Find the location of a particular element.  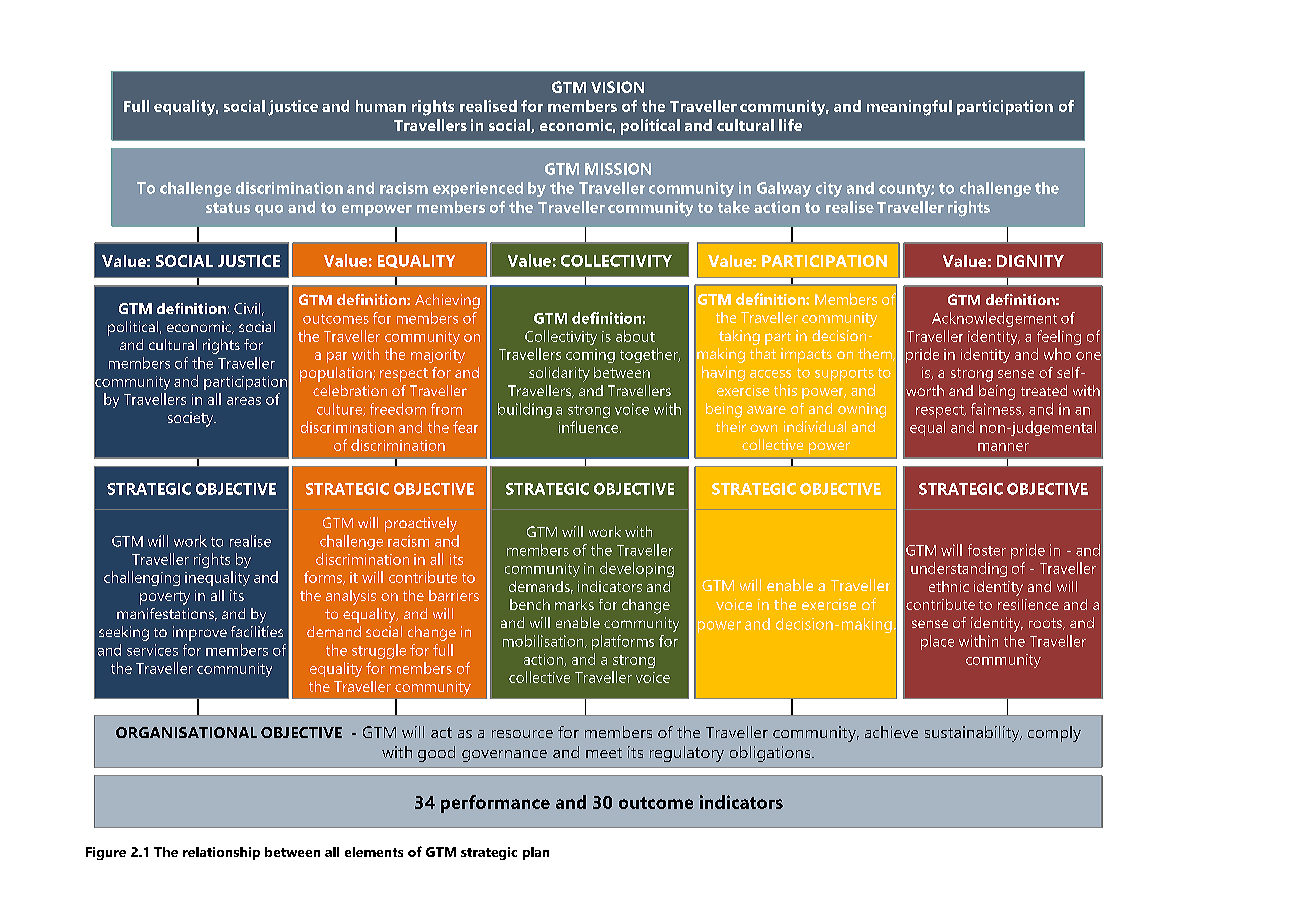

influence is located at coordinates (590, 427).
